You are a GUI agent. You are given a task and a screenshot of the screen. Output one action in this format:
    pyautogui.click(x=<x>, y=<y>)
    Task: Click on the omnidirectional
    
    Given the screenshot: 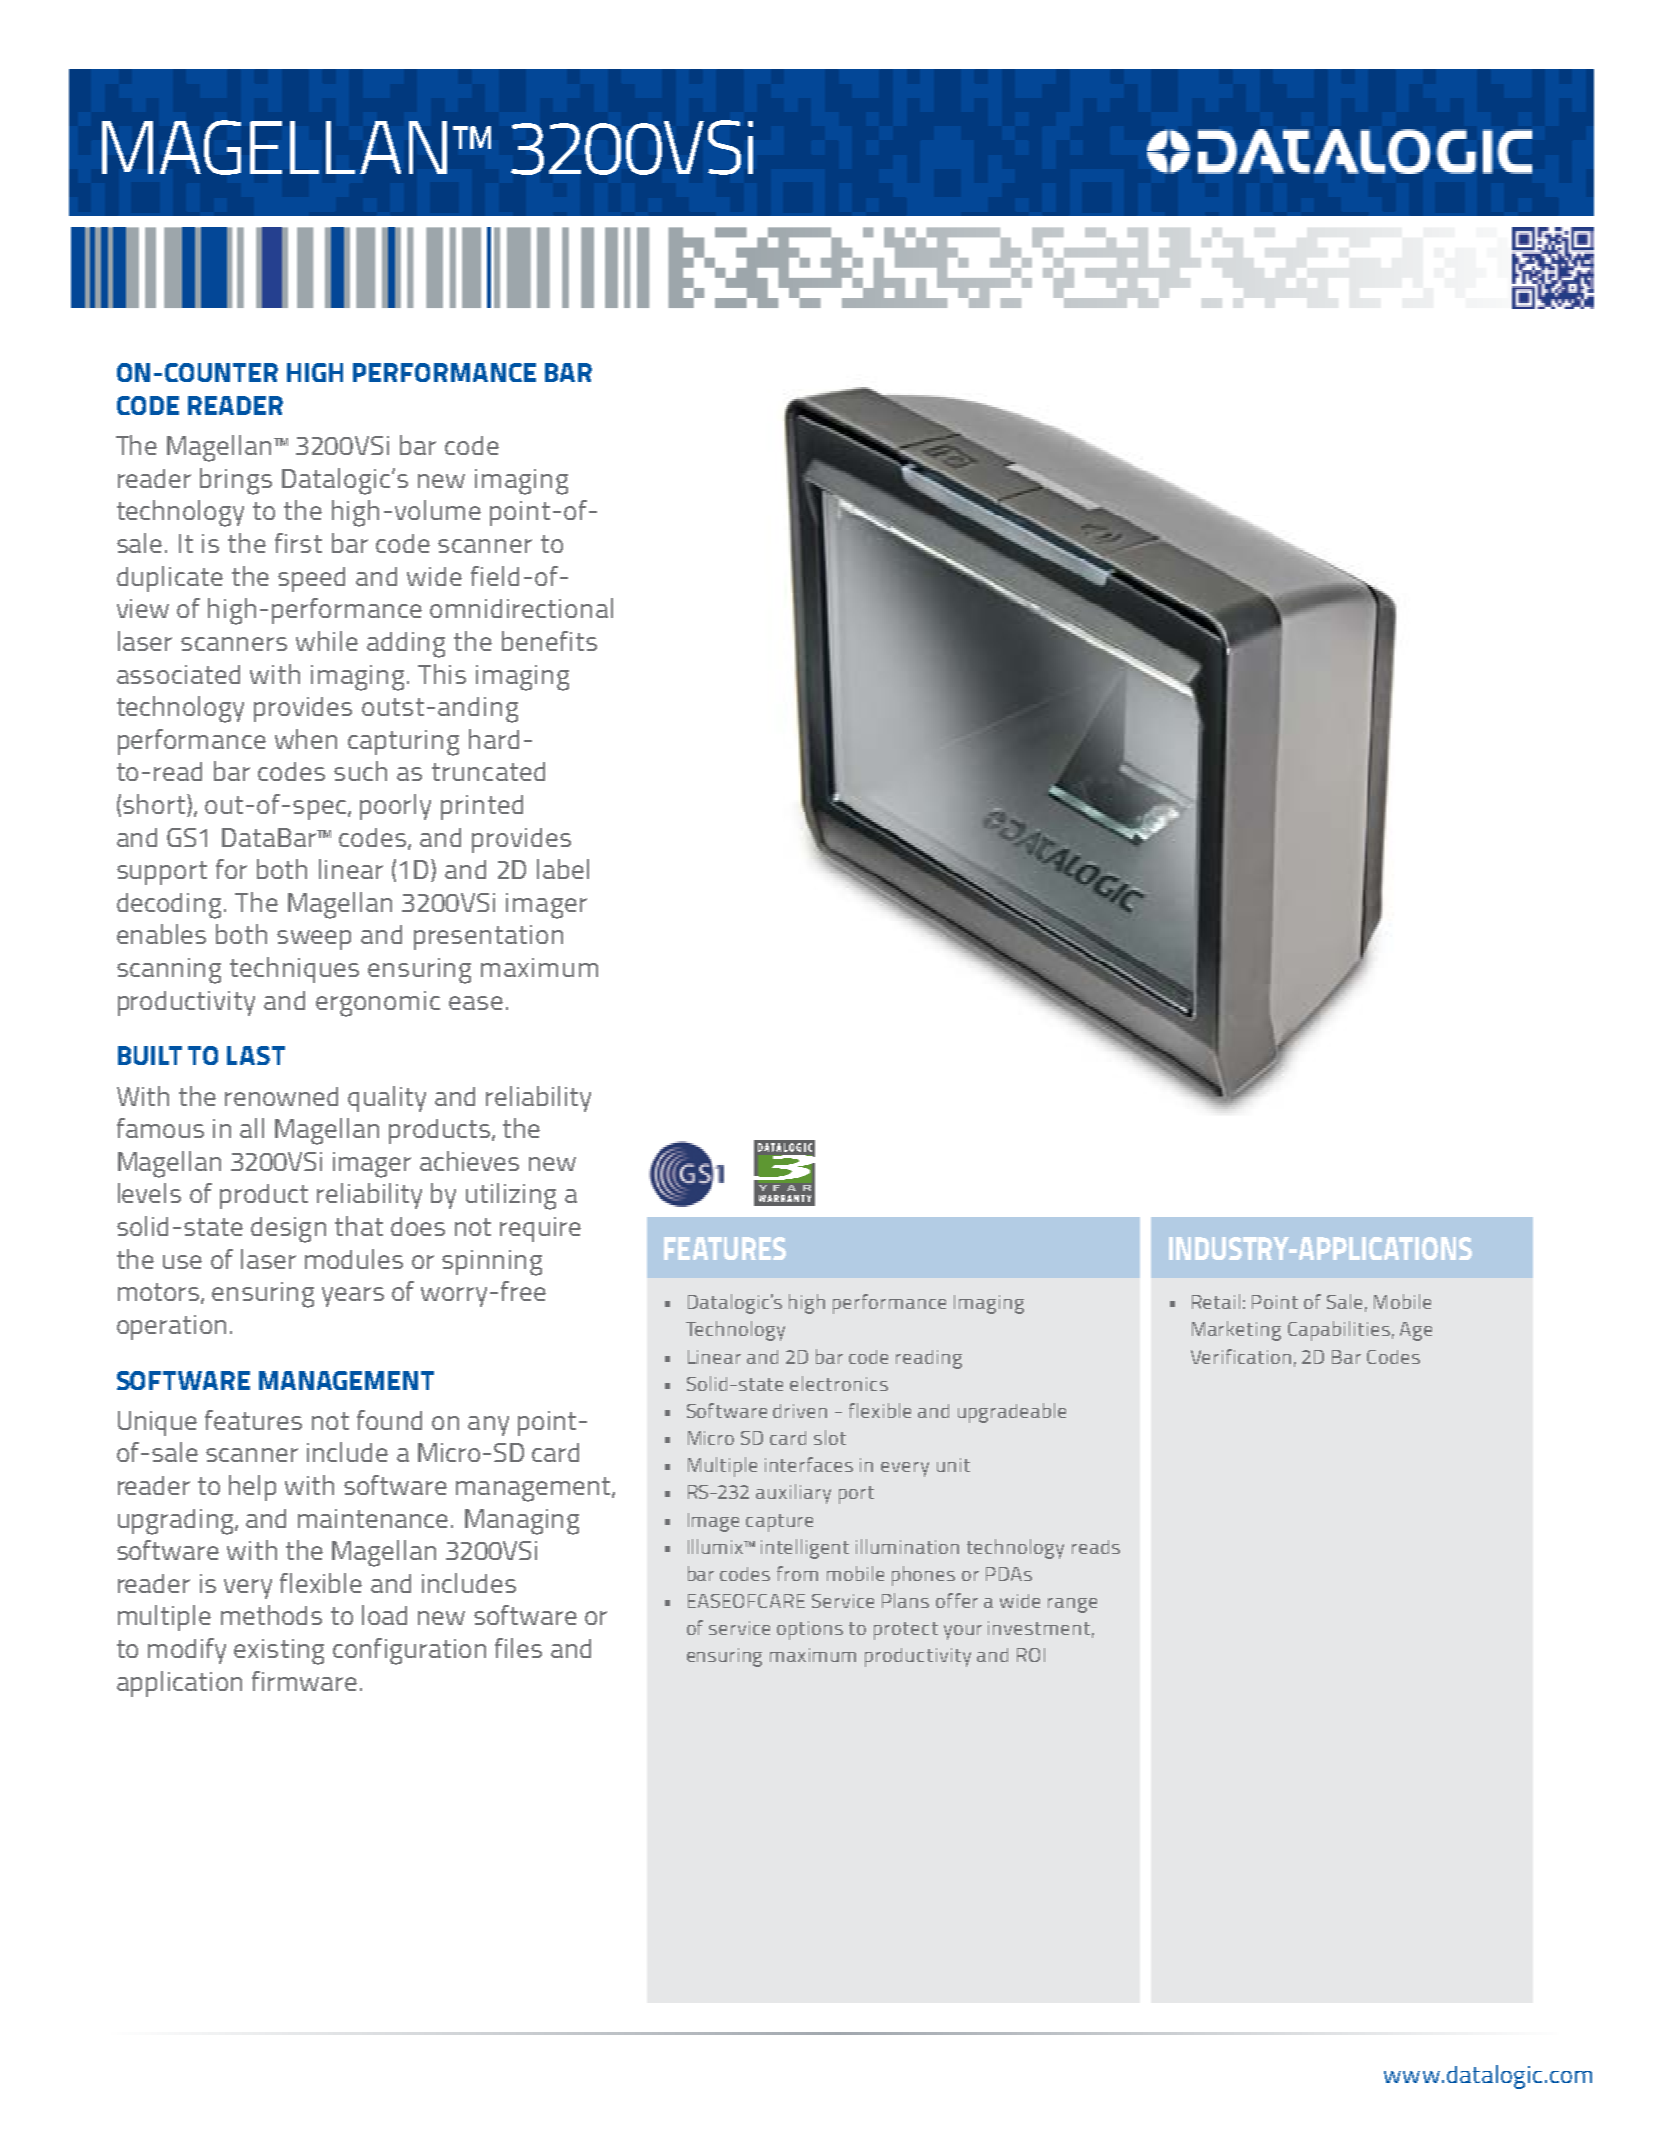 What is the action you would take?
    pyautogui.click(x=521, y=608)
